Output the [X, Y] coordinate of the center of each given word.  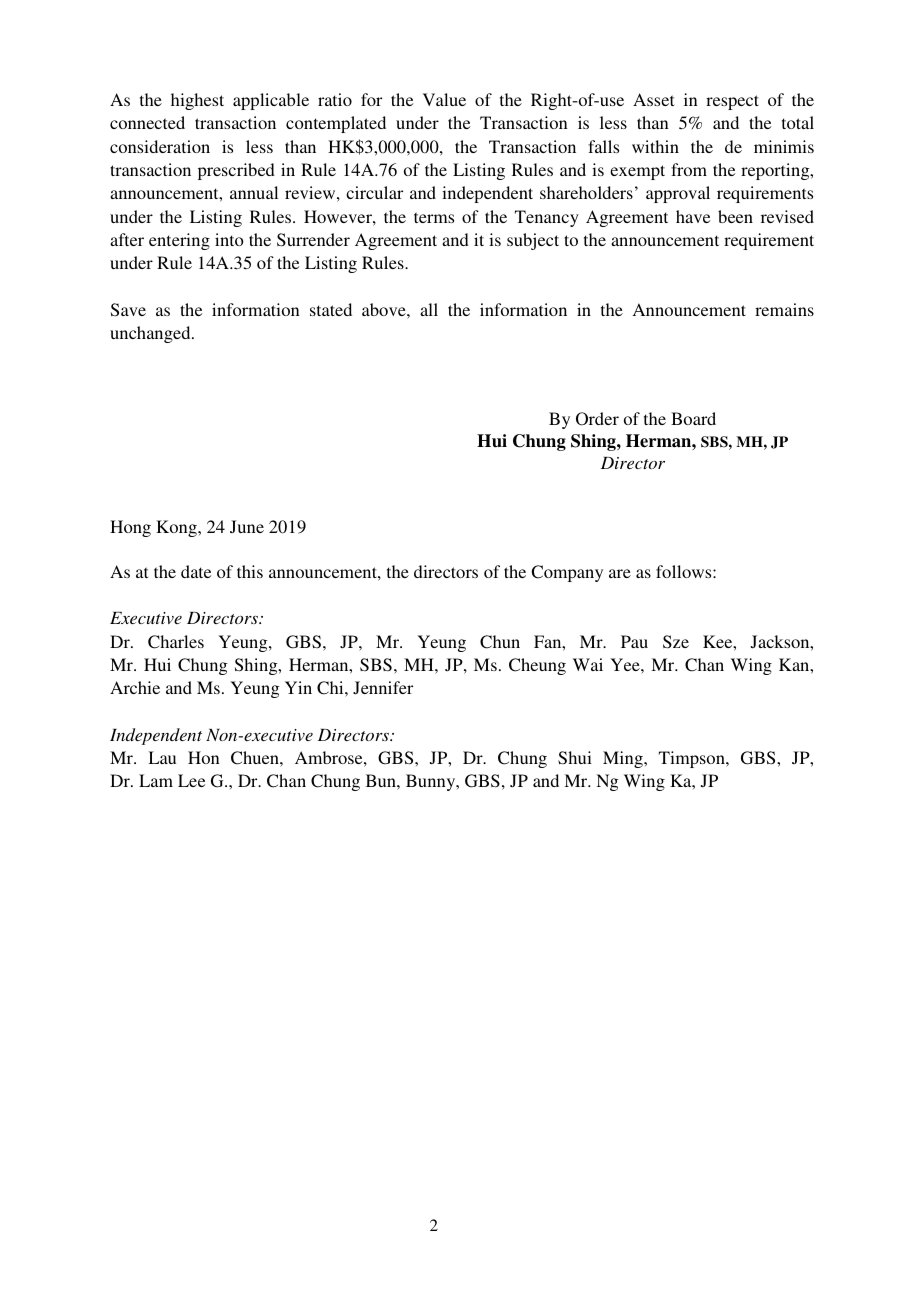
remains [784, 309]
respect [732, 102]
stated [331, 309]
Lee [191, 780]
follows [685, 571]
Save [128, 310]
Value [444, 99]
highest [197, 101]
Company [567, 573]
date [196, 571]
